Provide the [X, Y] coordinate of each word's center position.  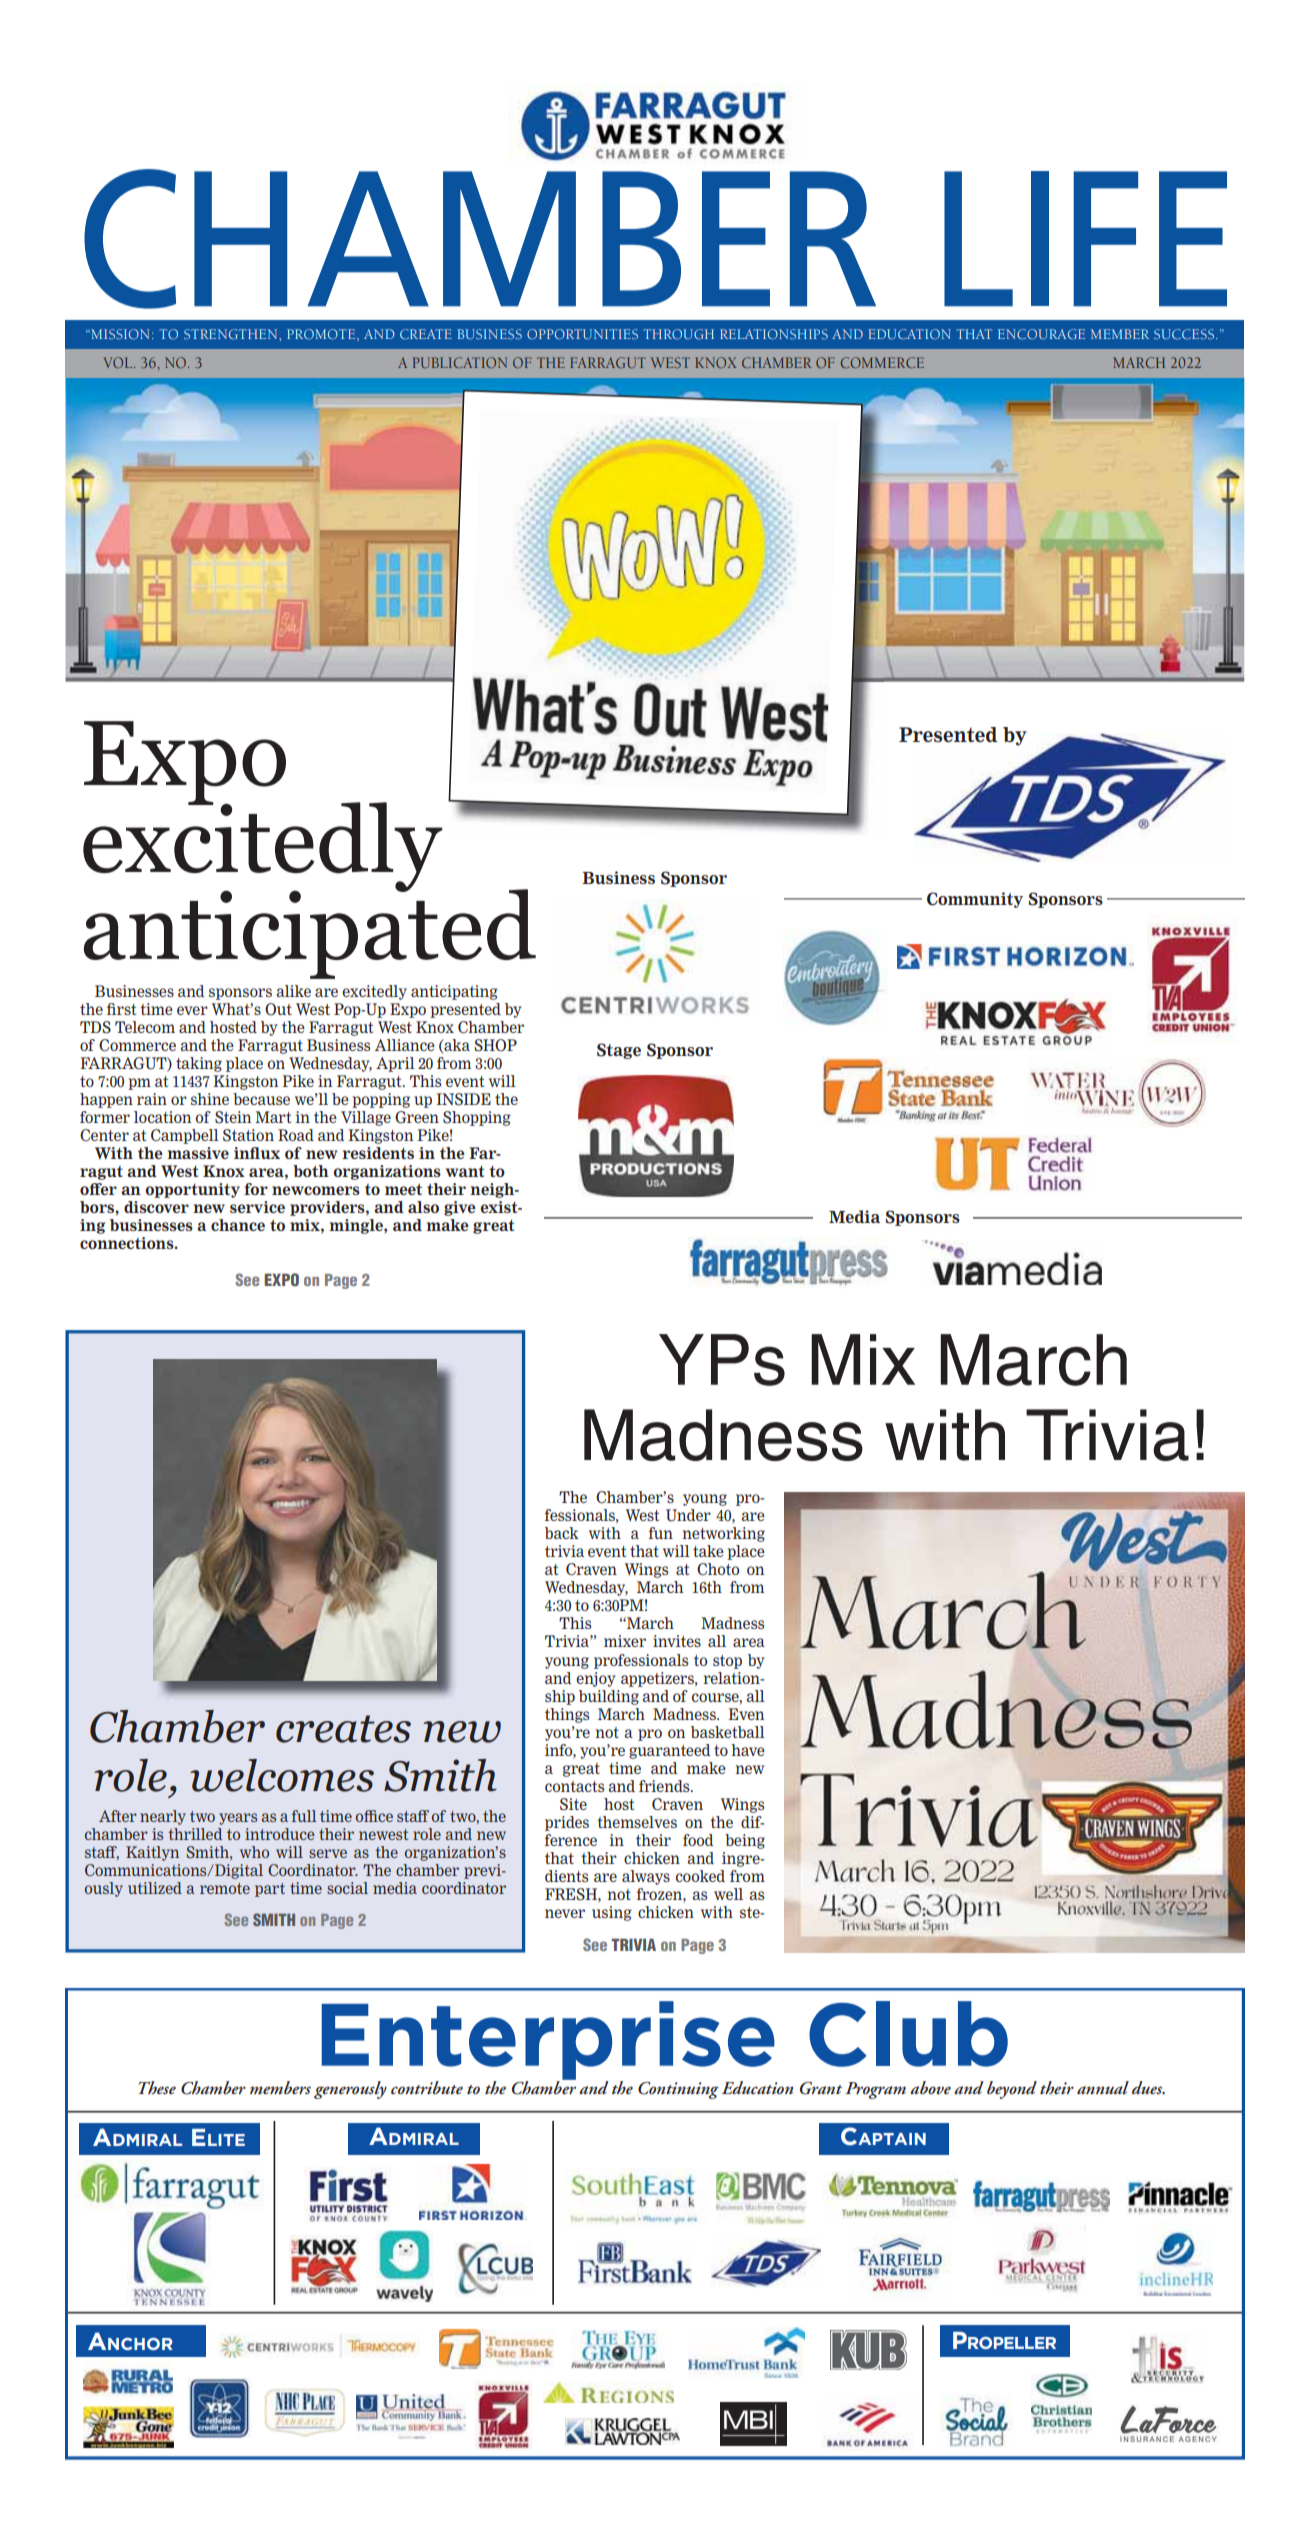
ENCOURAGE [1041, 334]
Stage [619, 1051]
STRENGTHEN [232, 334]
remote [225, 1888]
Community [975, 900]
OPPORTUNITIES [582, 334]
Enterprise [548, 2041]
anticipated [310, 933]
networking [724, 1534]
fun [661, 1533]
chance [238, 1225]
